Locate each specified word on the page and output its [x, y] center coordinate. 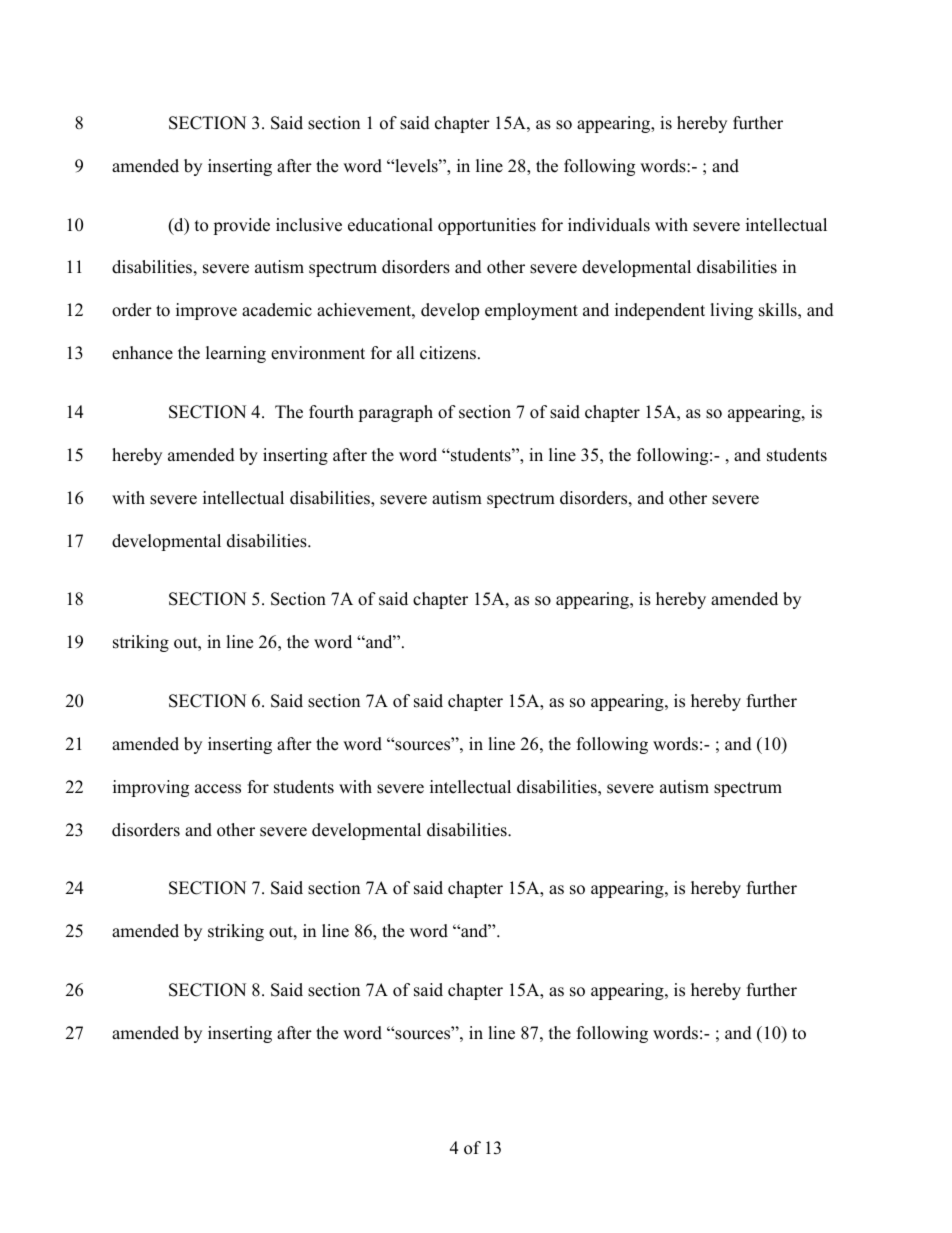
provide [241, 226]
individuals [609, 225]
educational [390, 225]
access [218, 789]
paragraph [395, 413]
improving [151, 788]
